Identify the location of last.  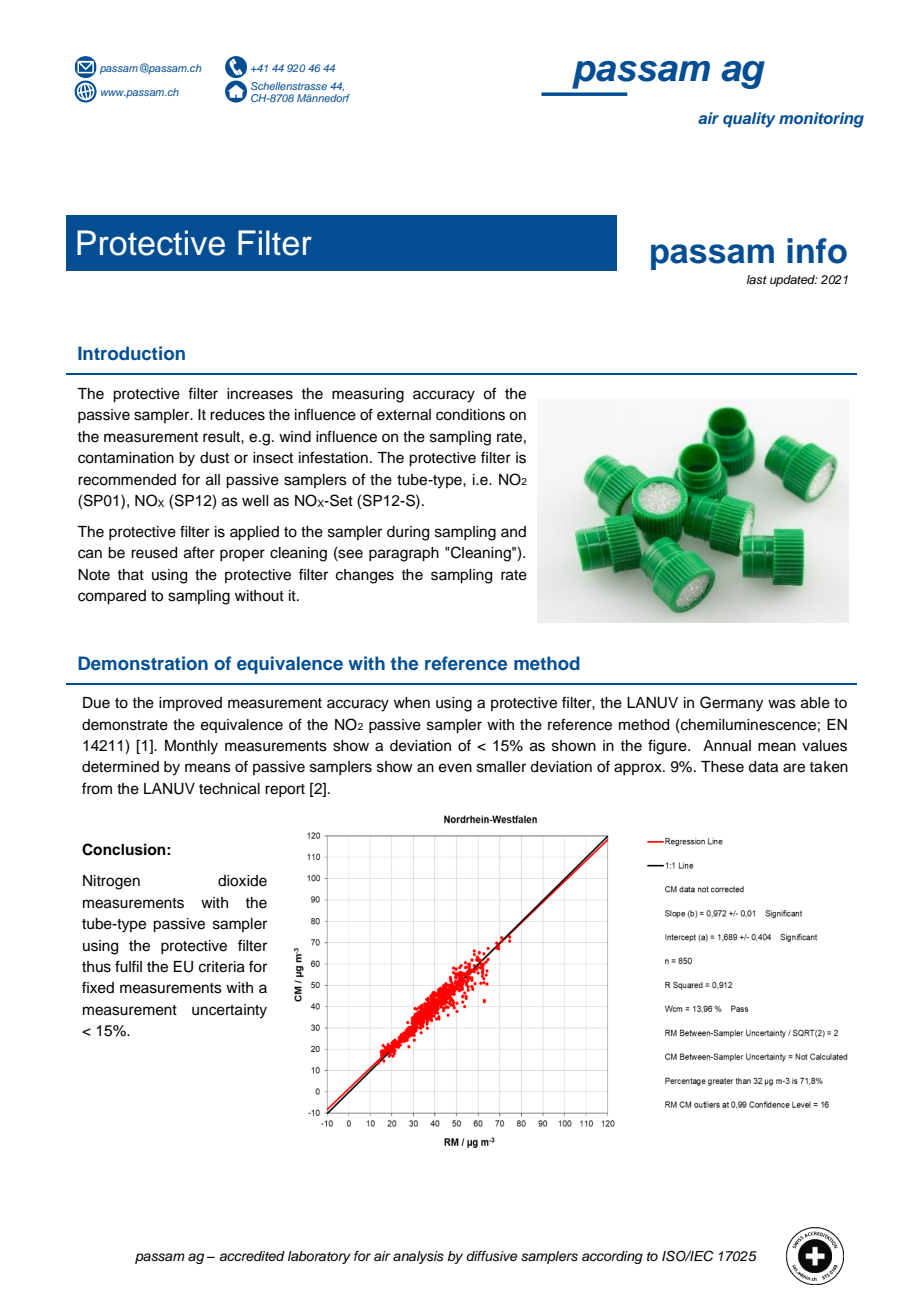
(757, 279).
